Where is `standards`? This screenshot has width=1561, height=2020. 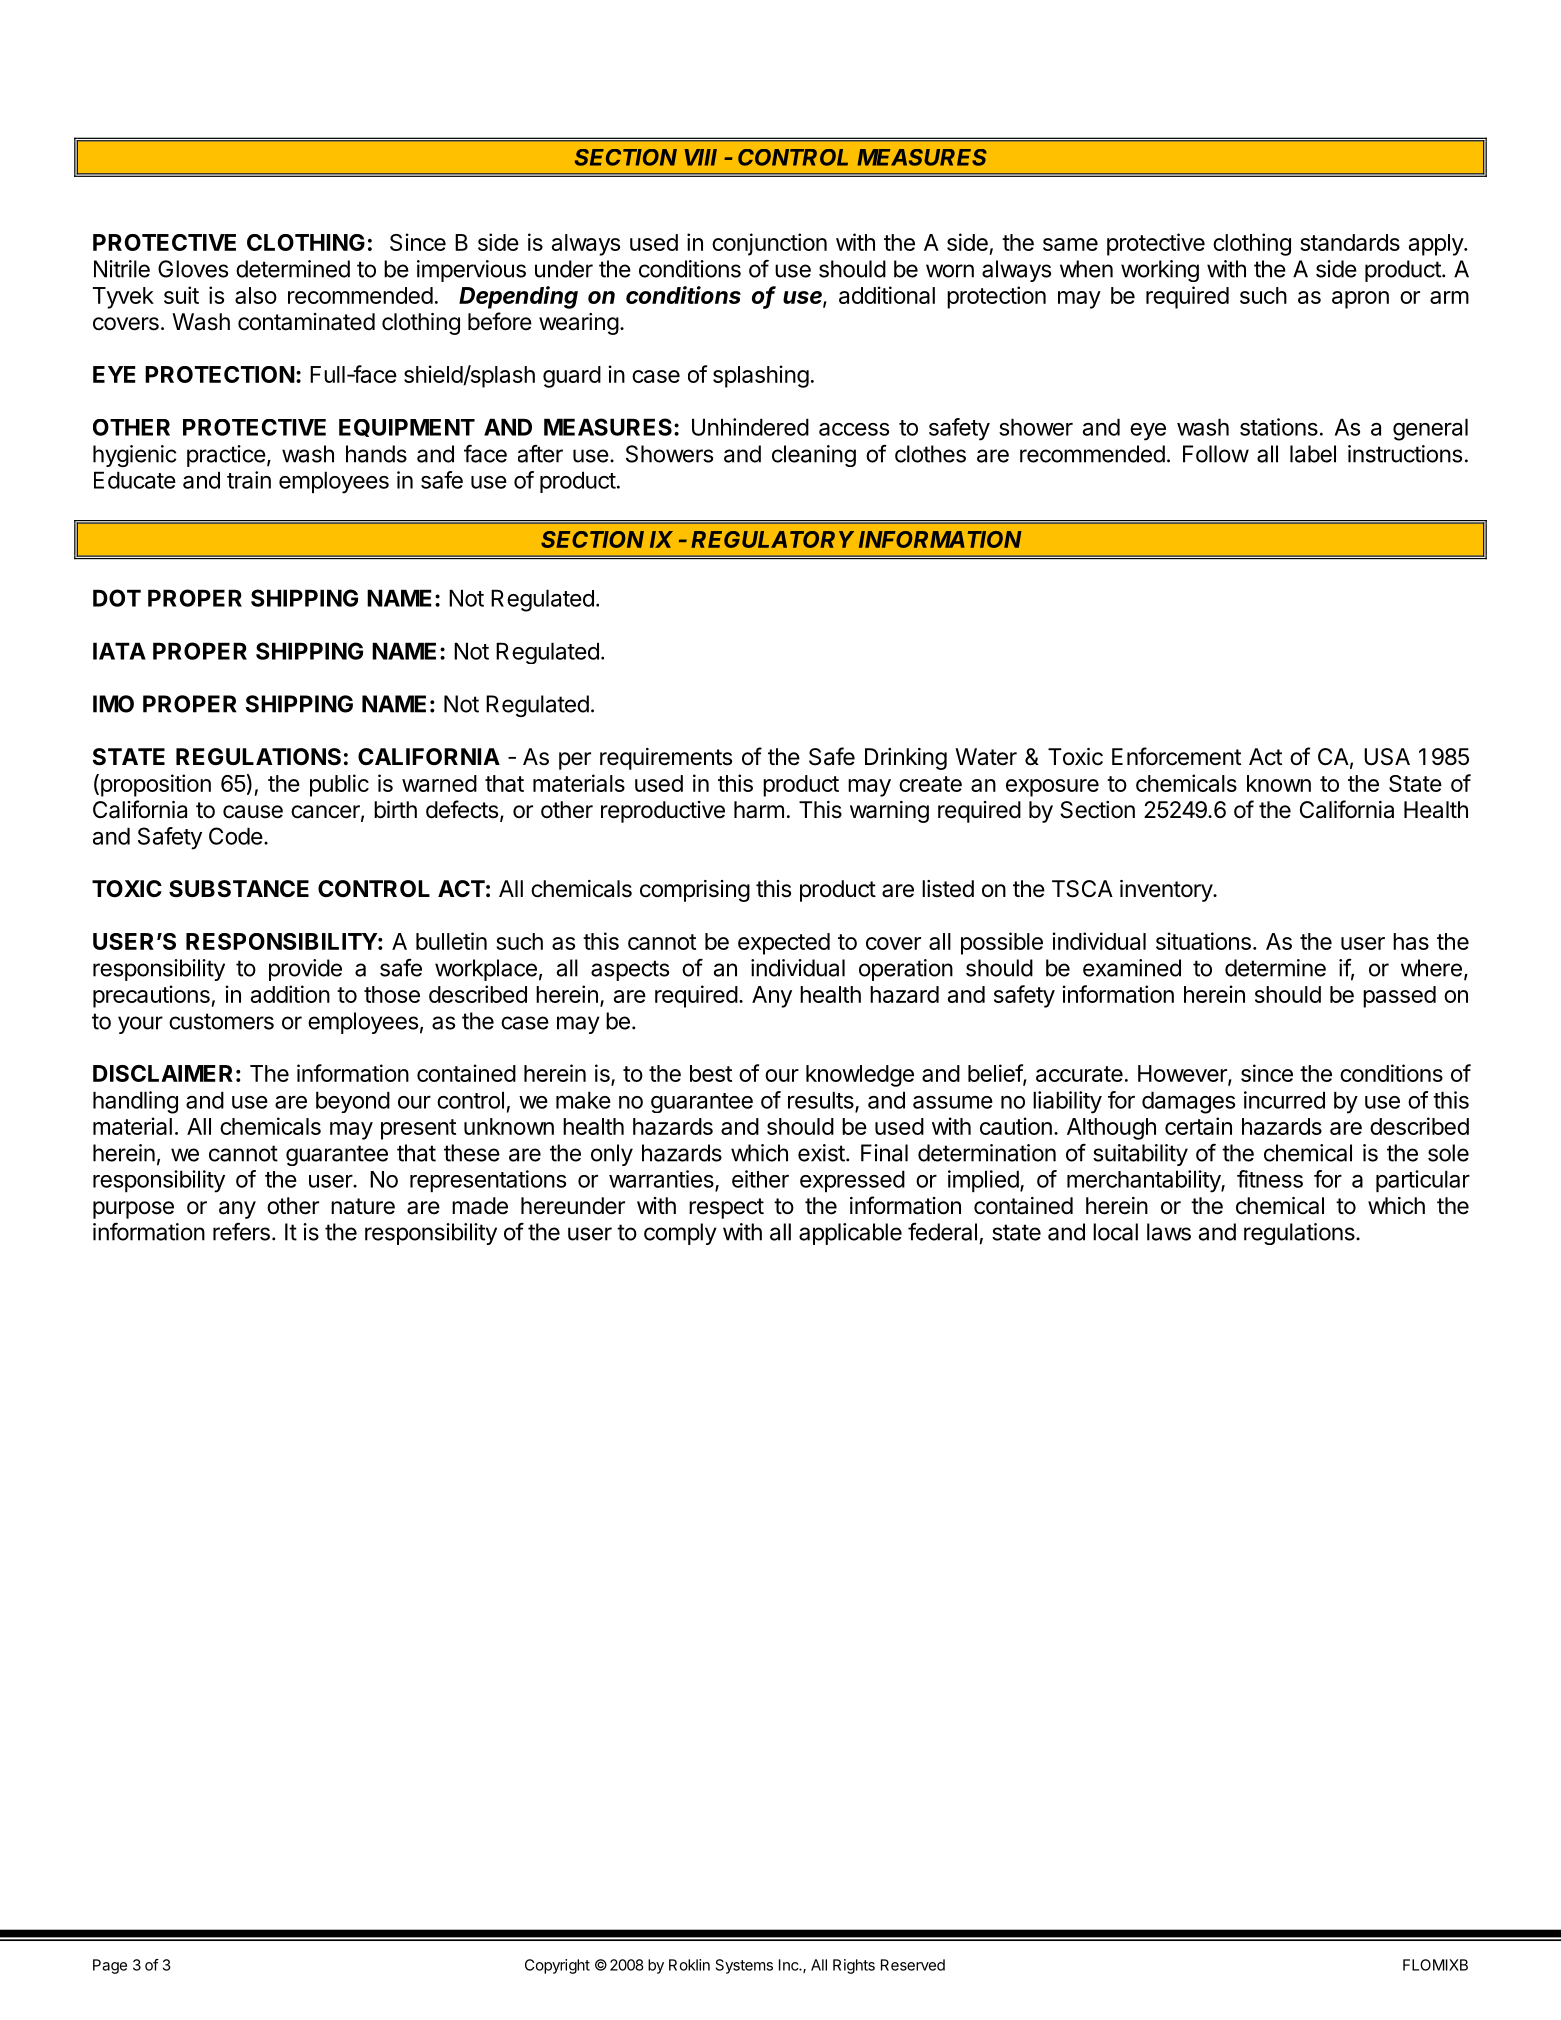
standards is located at coordinates (1350, 242).
